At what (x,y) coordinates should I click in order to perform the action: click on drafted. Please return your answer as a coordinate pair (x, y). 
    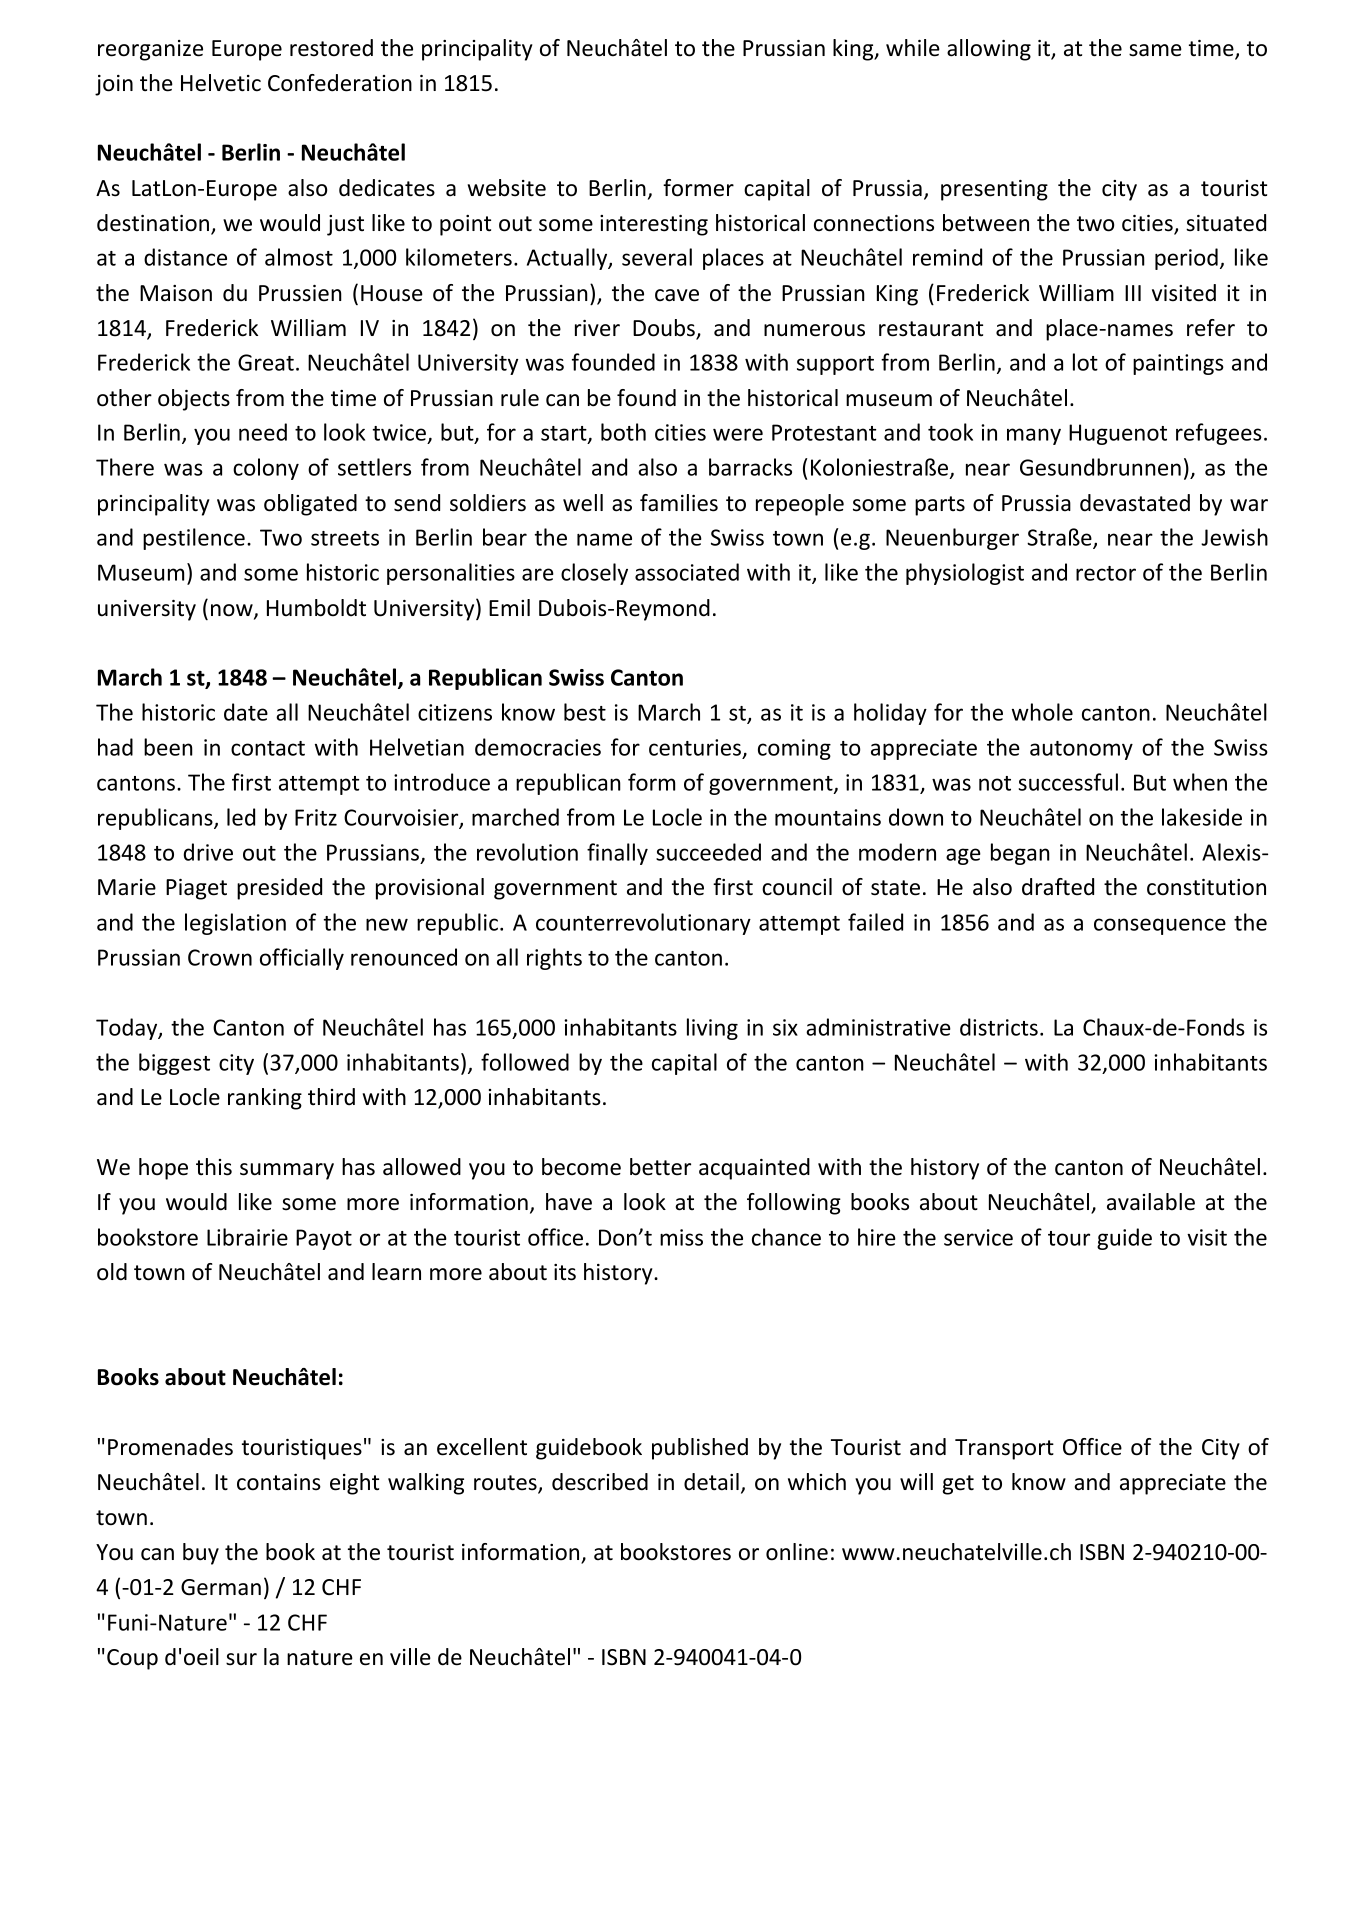
    Looking at the image, I should click on (1058, 887).
